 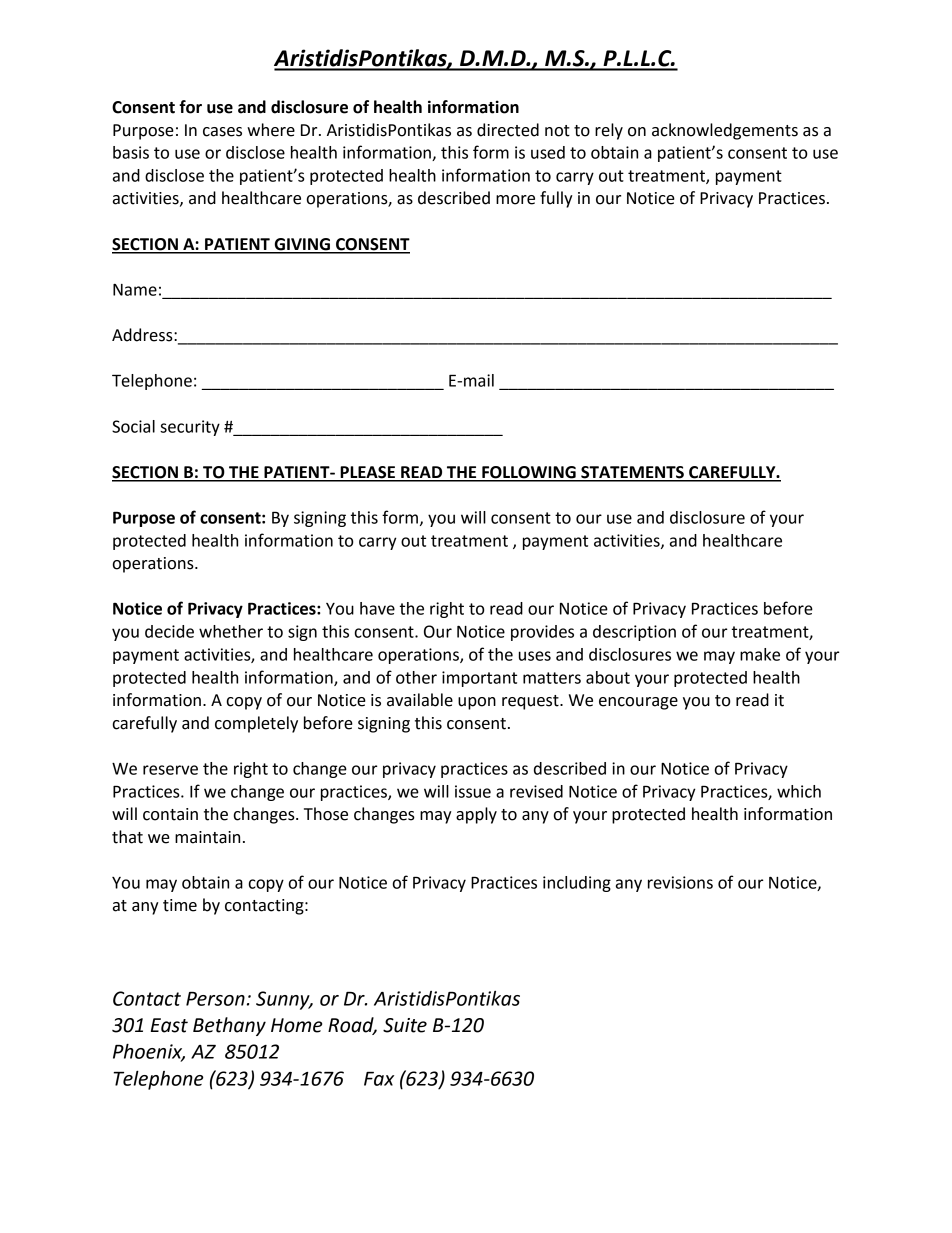 I want to click on Suite, so click(x=405, y=1025).
